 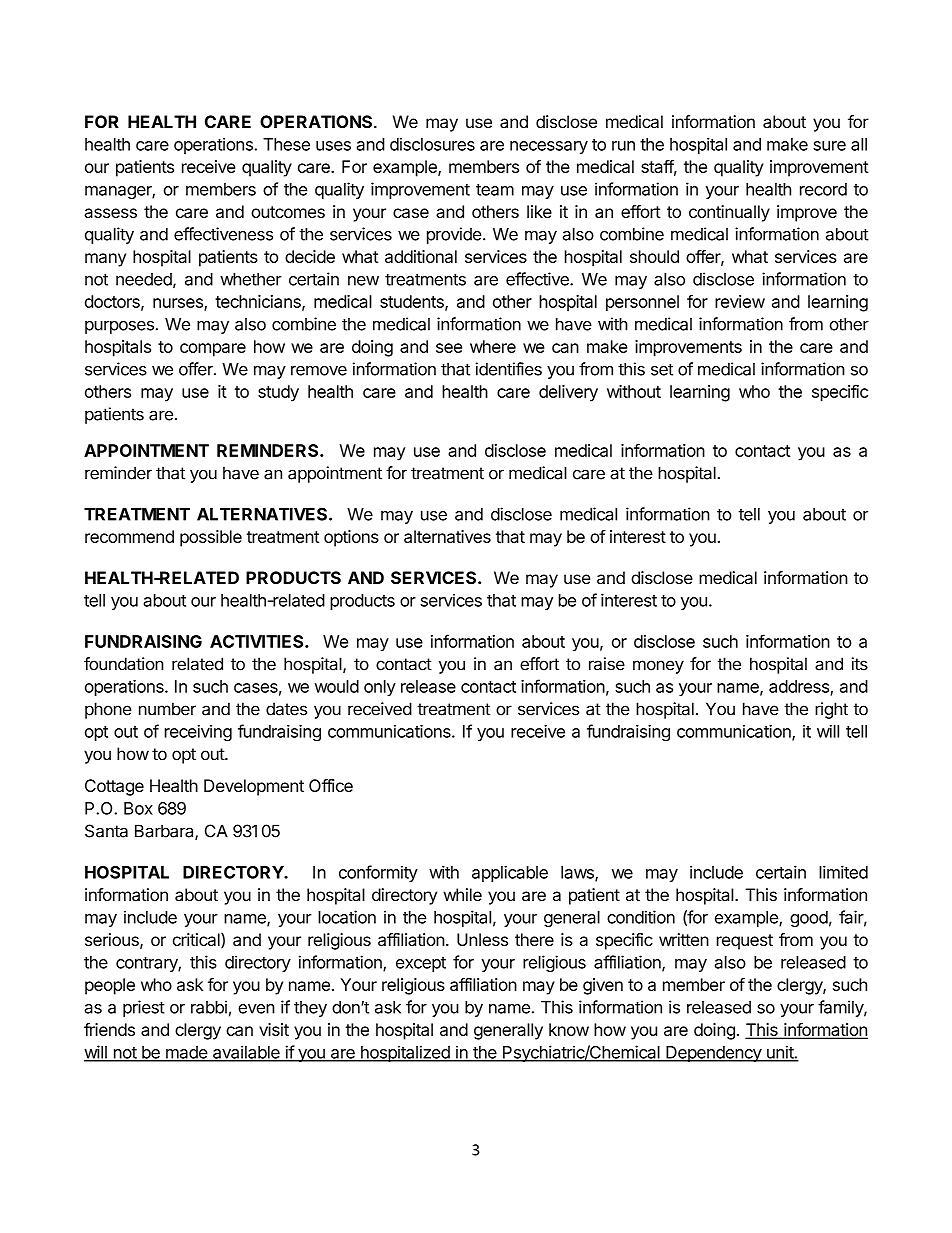 What do you see at coordinates (823, 189) in the screenshot?
I see `record` at bounding box center [823, 189].
